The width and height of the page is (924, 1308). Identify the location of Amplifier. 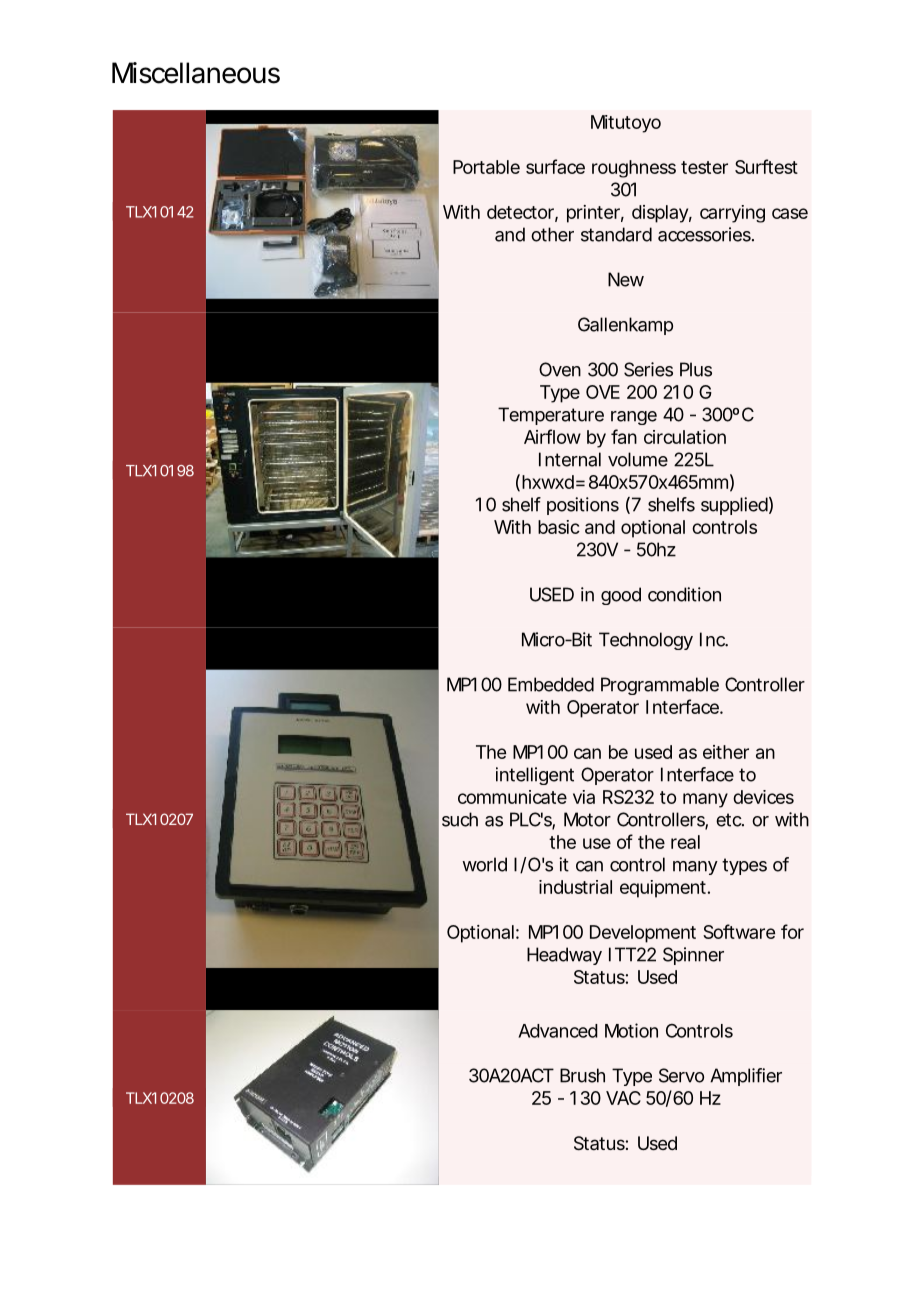
(746, 1077).
